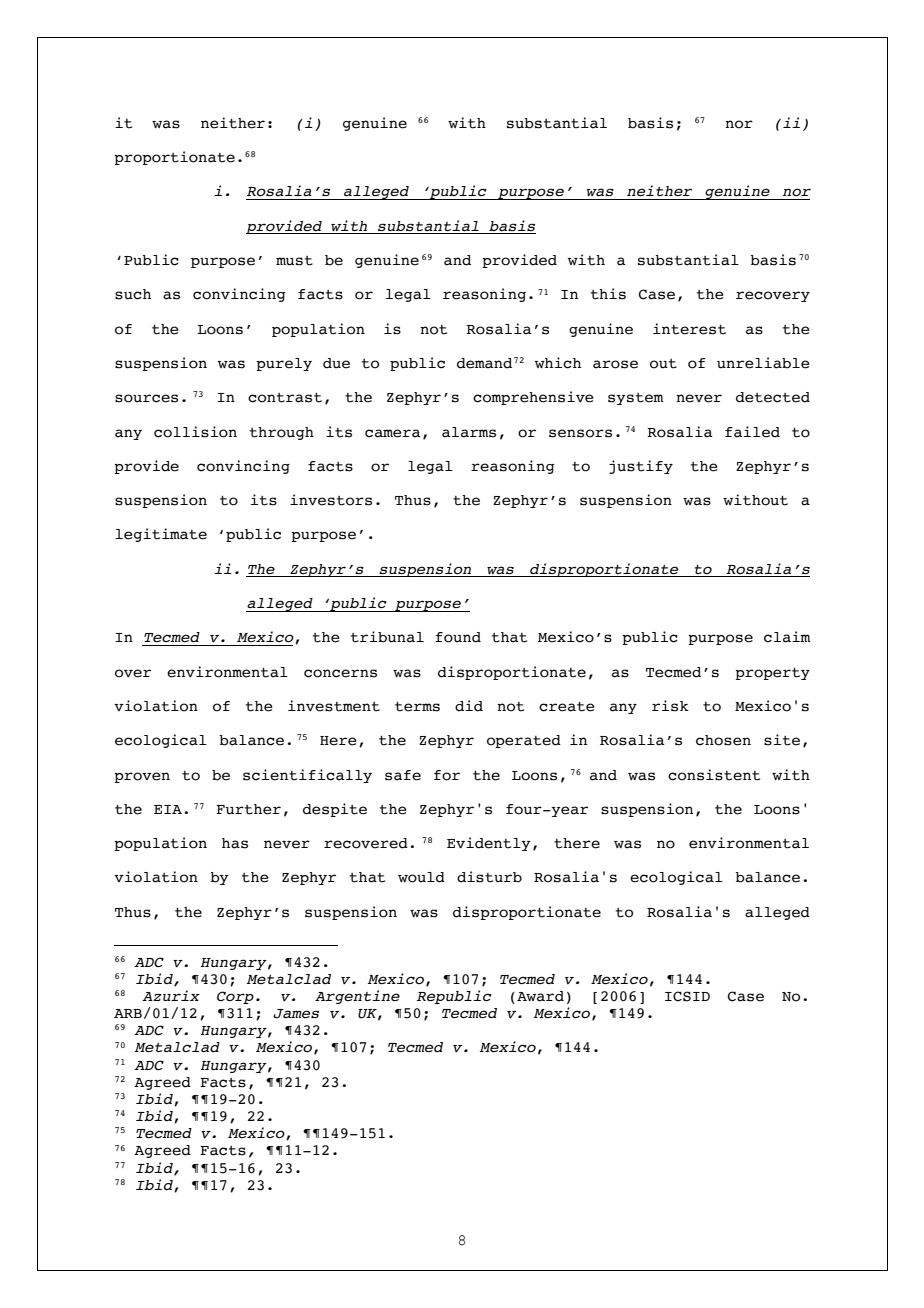  I want to click on ICSID, so click(687, 996).
